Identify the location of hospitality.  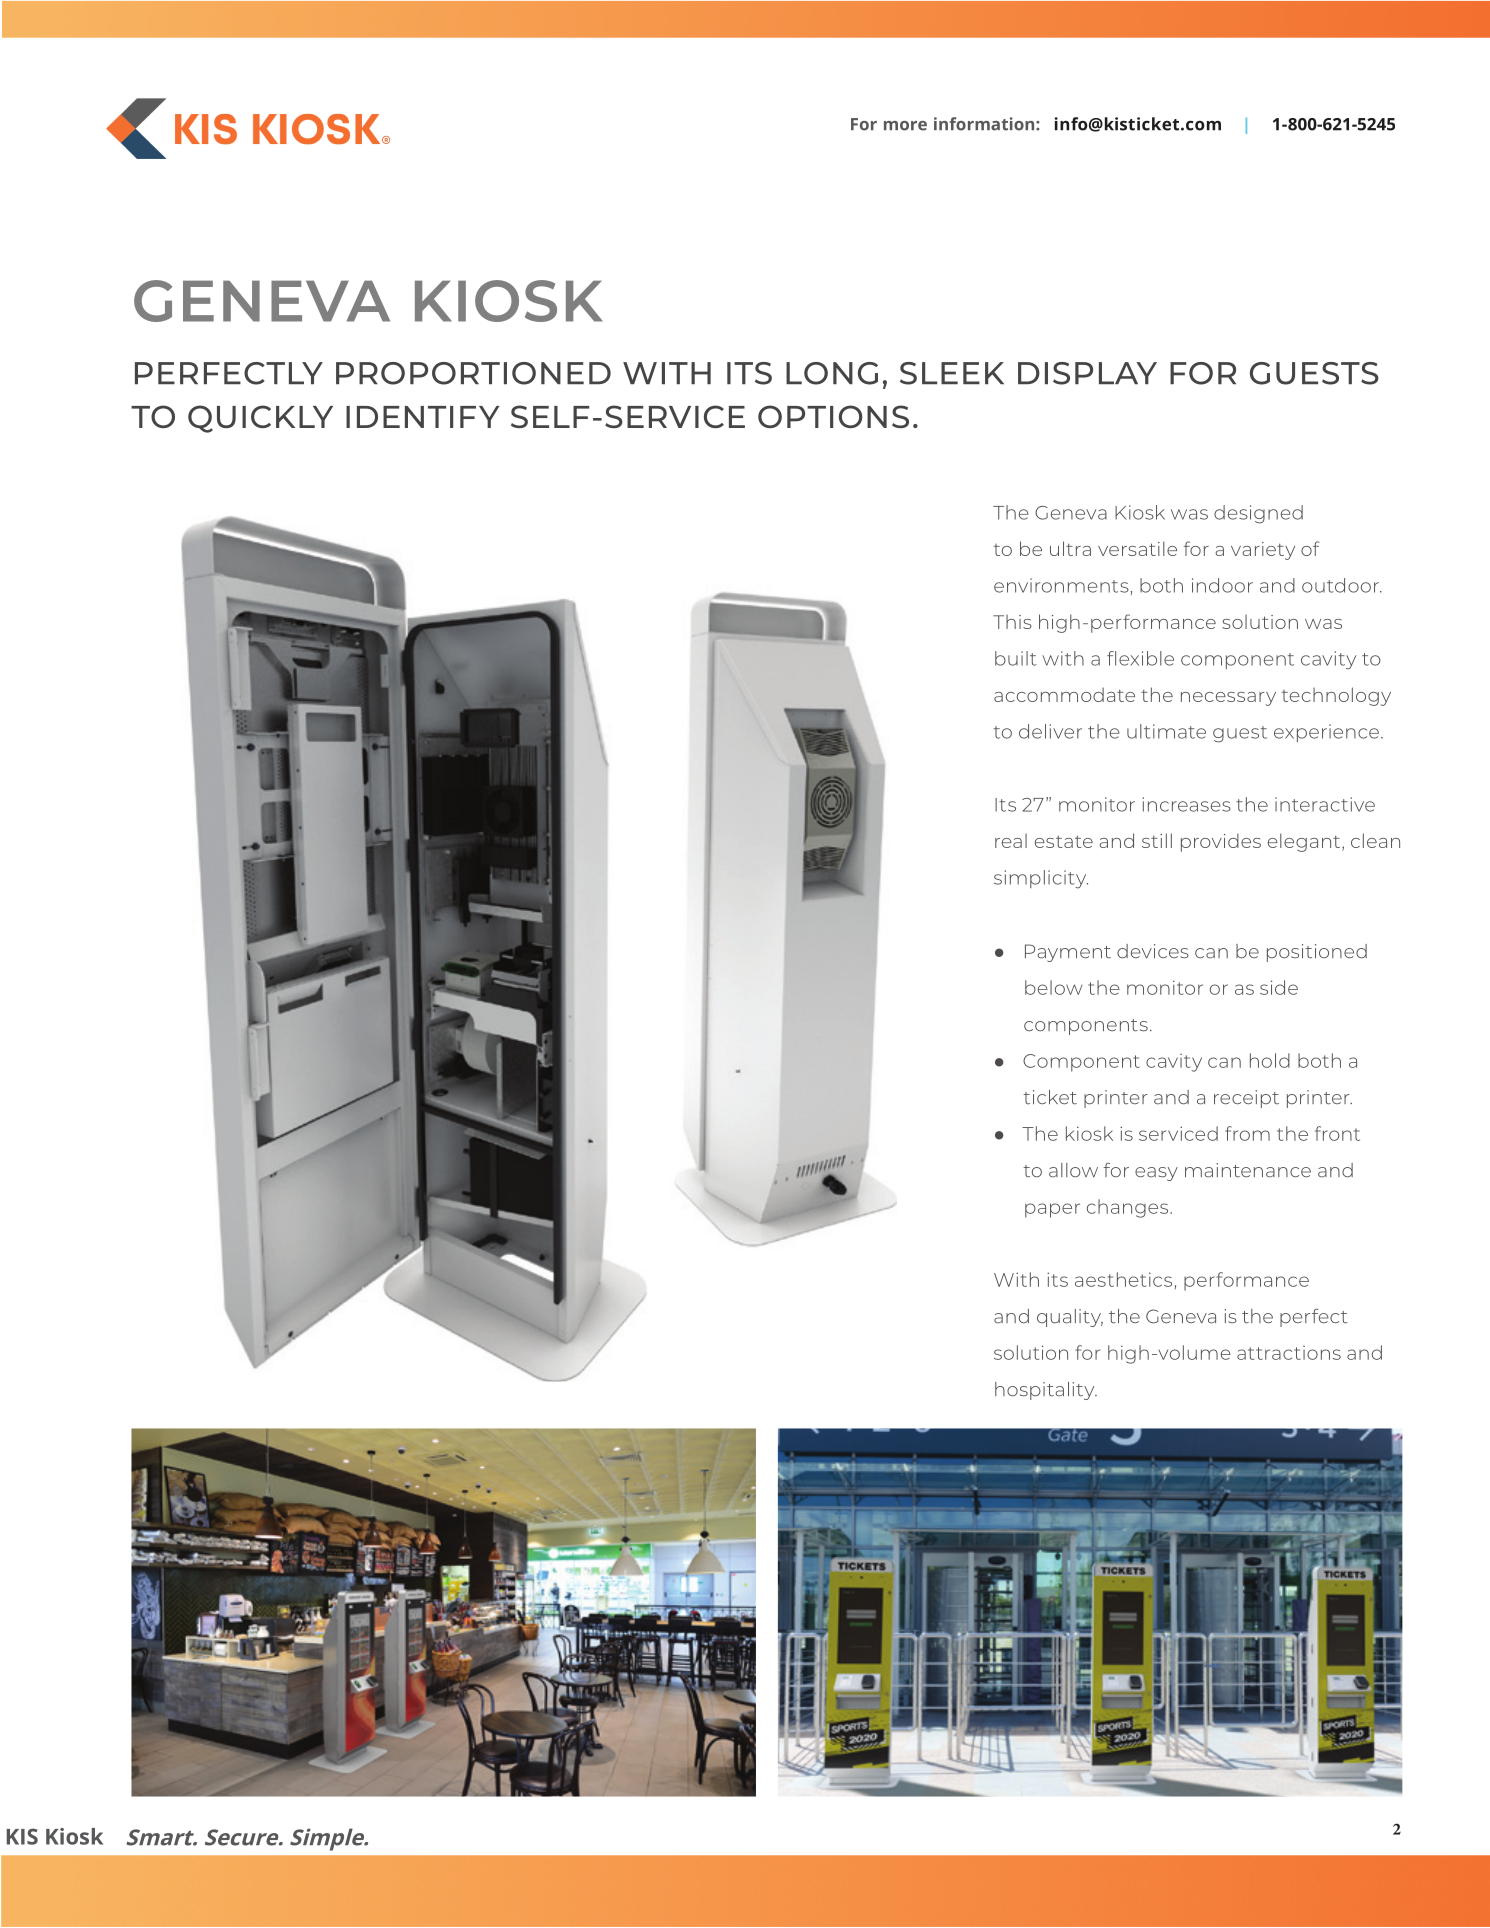
(1046, 1391).
